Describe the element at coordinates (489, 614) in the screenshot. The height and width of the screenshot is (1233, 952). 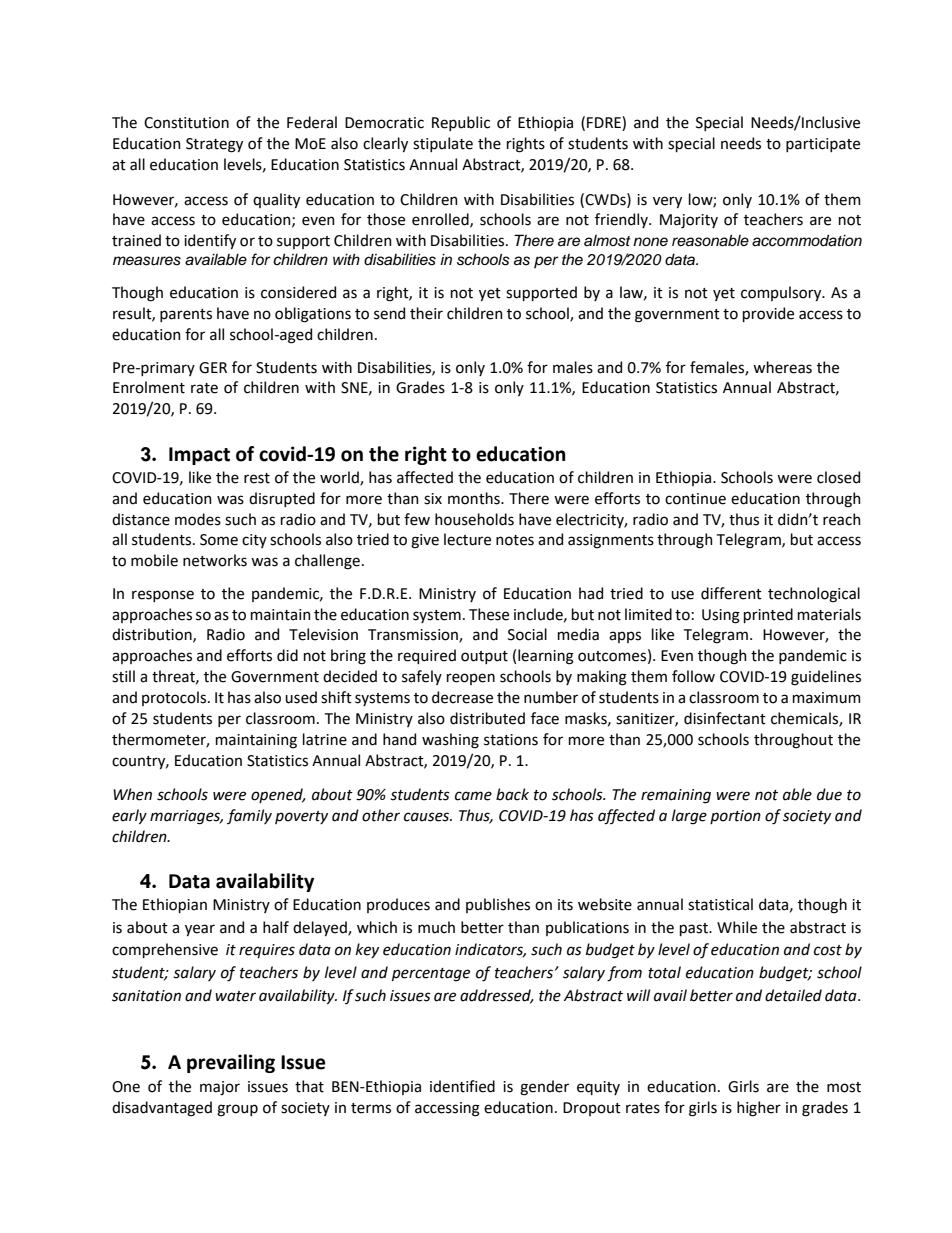
I see `These` at that location.
